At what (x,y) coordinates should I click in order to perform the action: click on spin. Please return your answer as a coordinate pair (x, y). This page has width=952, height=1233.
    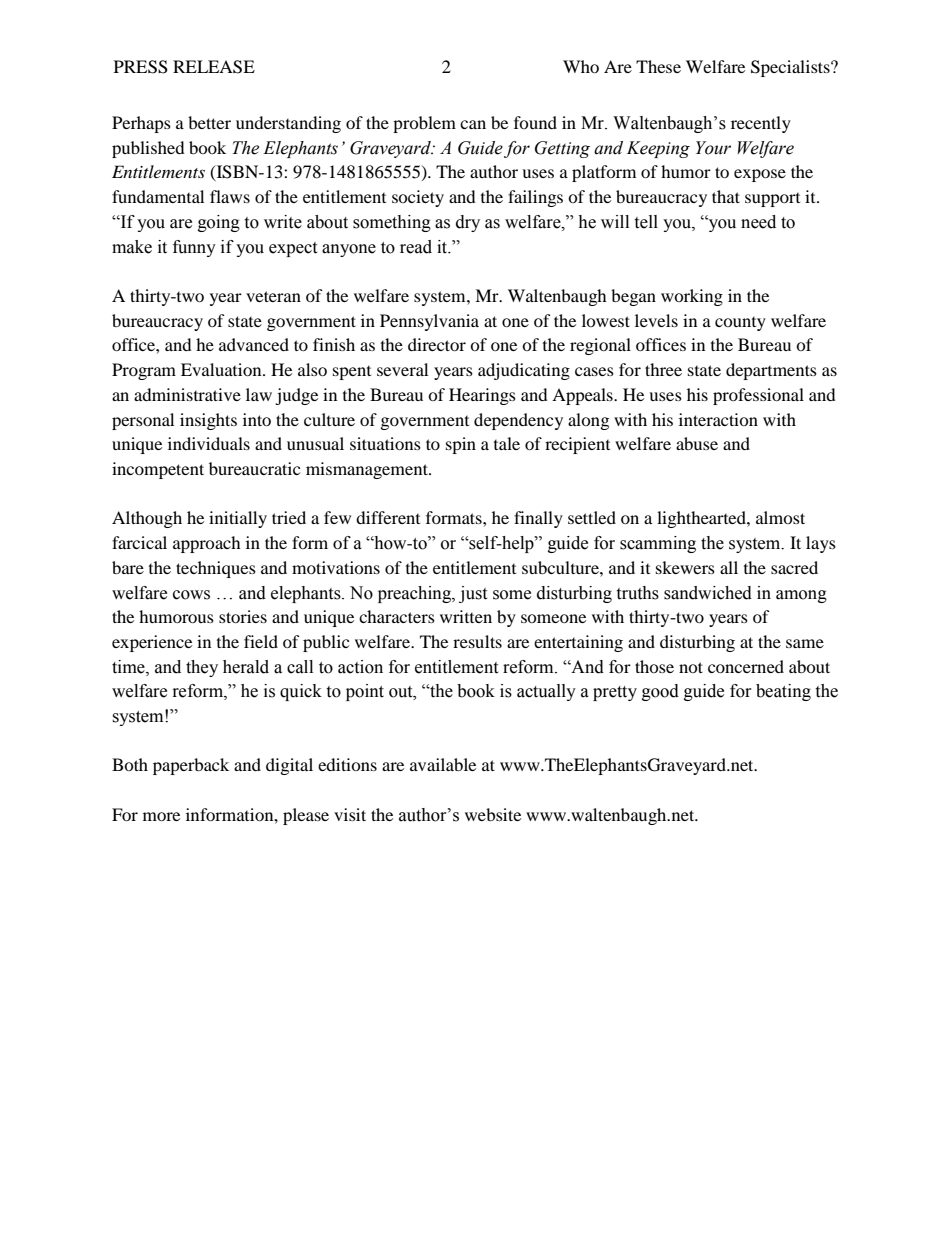
    Looking at the image, I should click on (461, 445).
